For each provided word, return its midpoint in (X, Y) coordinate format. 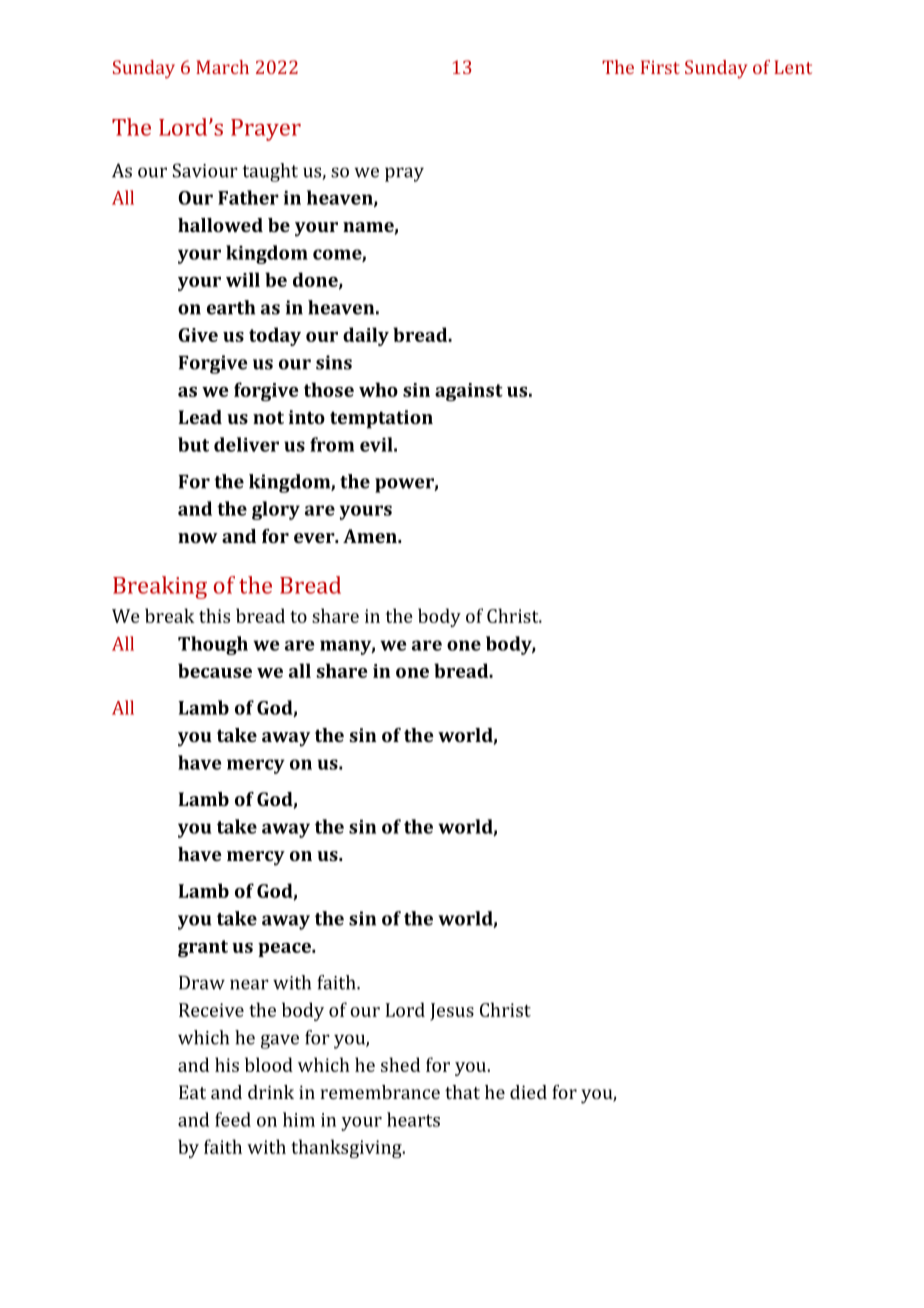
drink (271, 1092)
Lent (793, 67)
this (214, 615)
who (378, 389)
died (528, 1092)
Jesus (452, 1012)
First (660, 67)
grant (203, 948)
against (469, 392)
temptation (381, 419)
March (222, 67)
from (332, 444)
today (275, 336)
